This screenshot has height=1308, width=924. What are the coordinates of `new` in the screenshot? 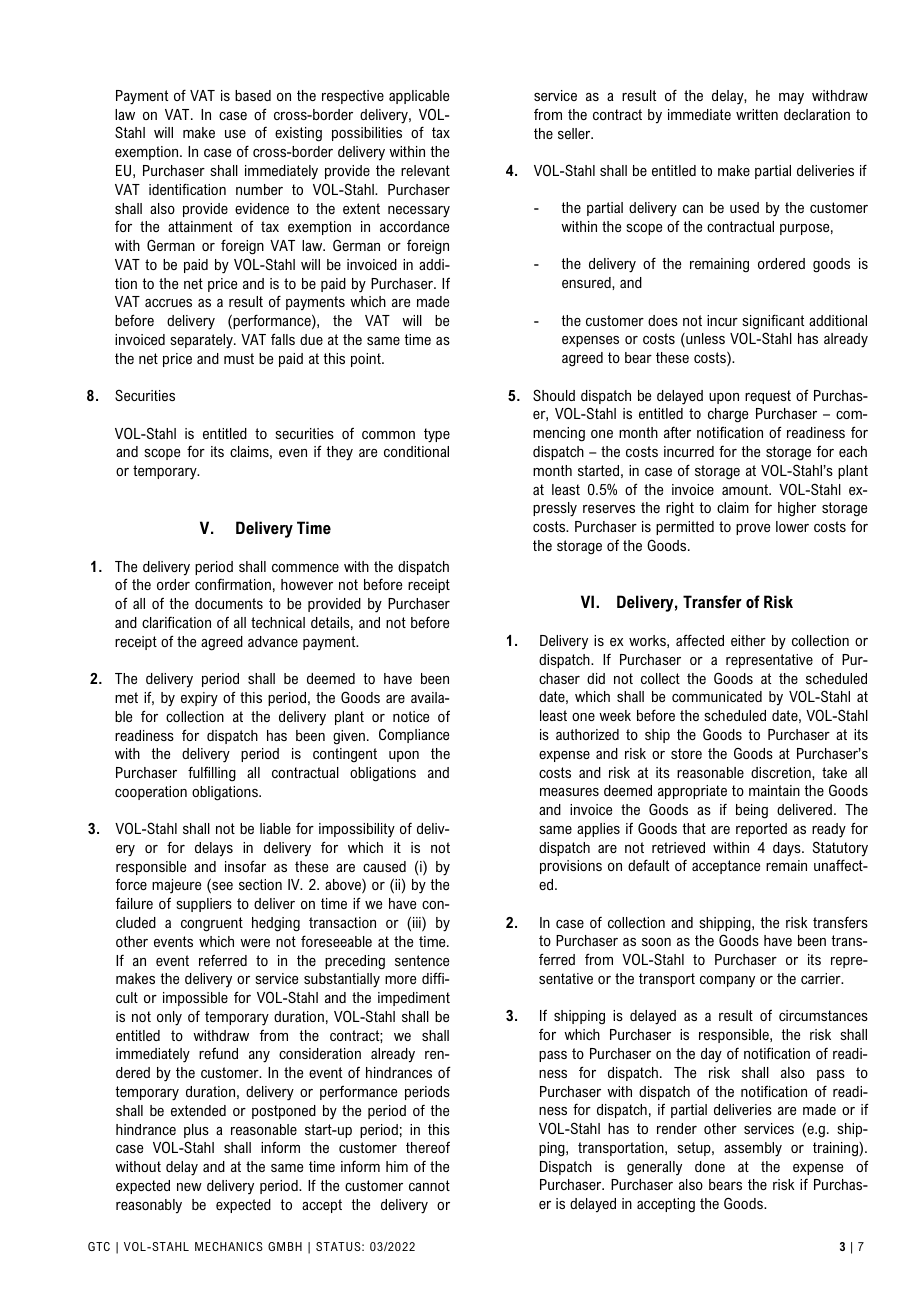 It's located at (189, 1187).
